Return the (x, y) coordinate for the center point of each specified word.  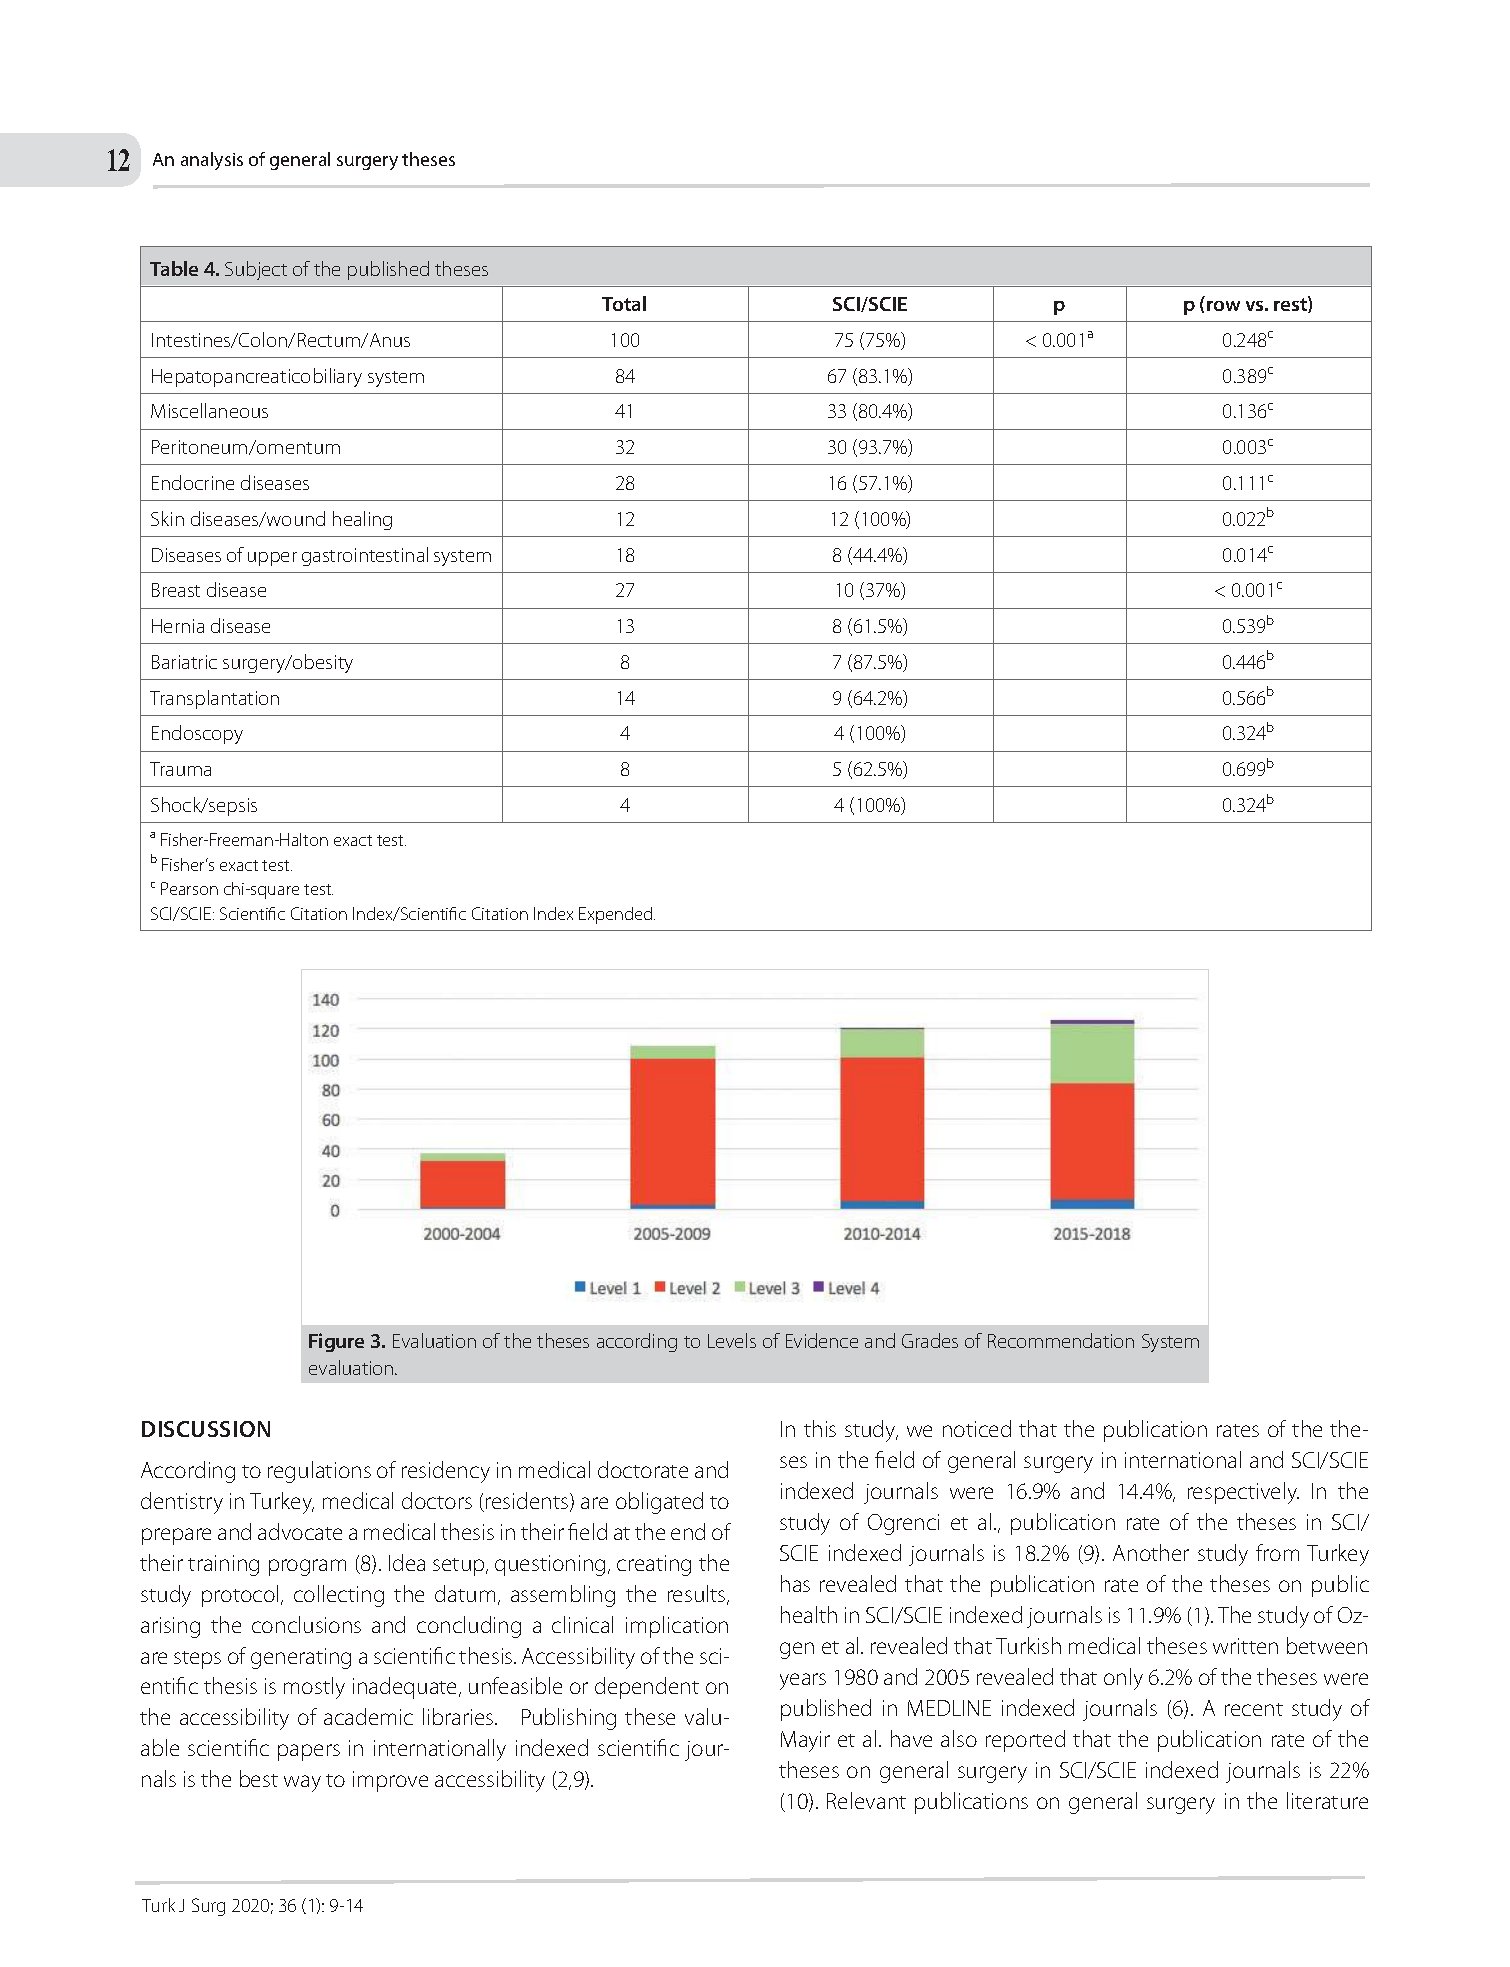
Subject (256, 270)
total (624, 303)
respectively (1243, 1493)
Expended (617, 915)
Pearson (189, 888)
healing (362, 520)
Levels (732, 1340)
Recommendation (1061, 1340)
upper (272, 559)
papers (309, 1752)
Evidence (822, 1340)
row (1223, 306)
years (803, 1681)
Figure (336, 1342)
